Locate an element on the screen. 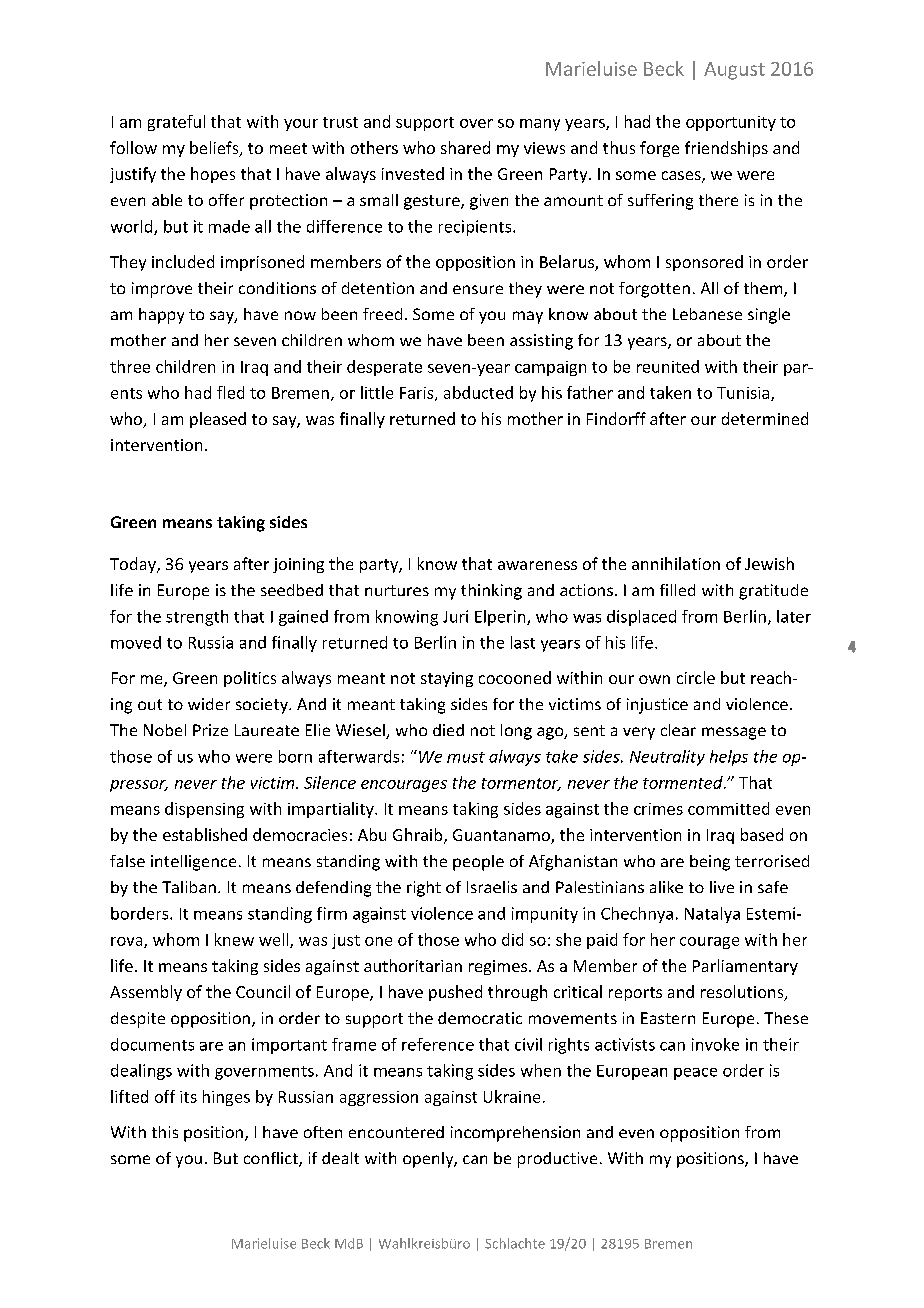 The width and height of the screenshot is (924, 1308). dispensing is located at coordinates (204, 810).
